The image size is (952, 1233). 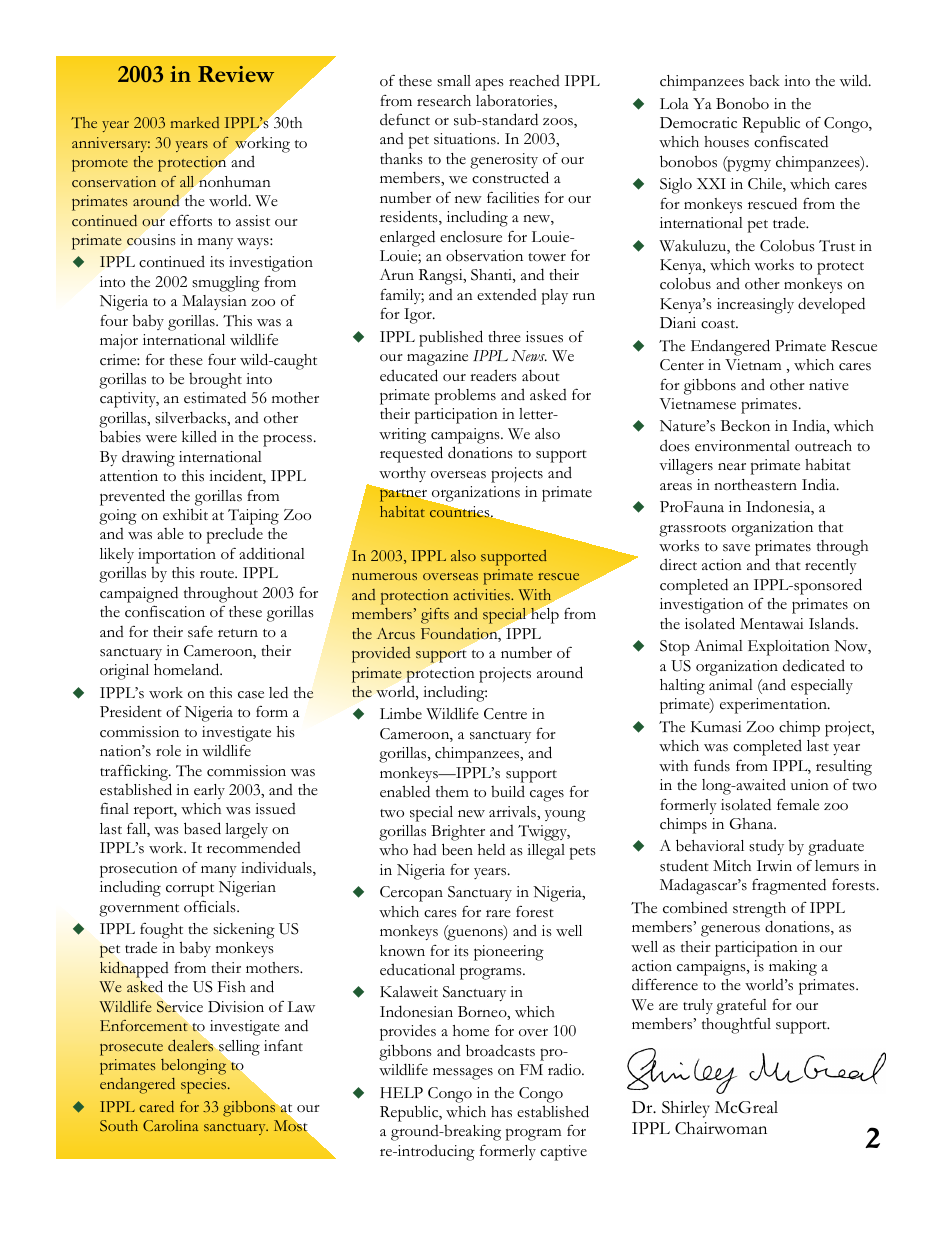 I want to click on exhibit, so click(x=185, y=514).
